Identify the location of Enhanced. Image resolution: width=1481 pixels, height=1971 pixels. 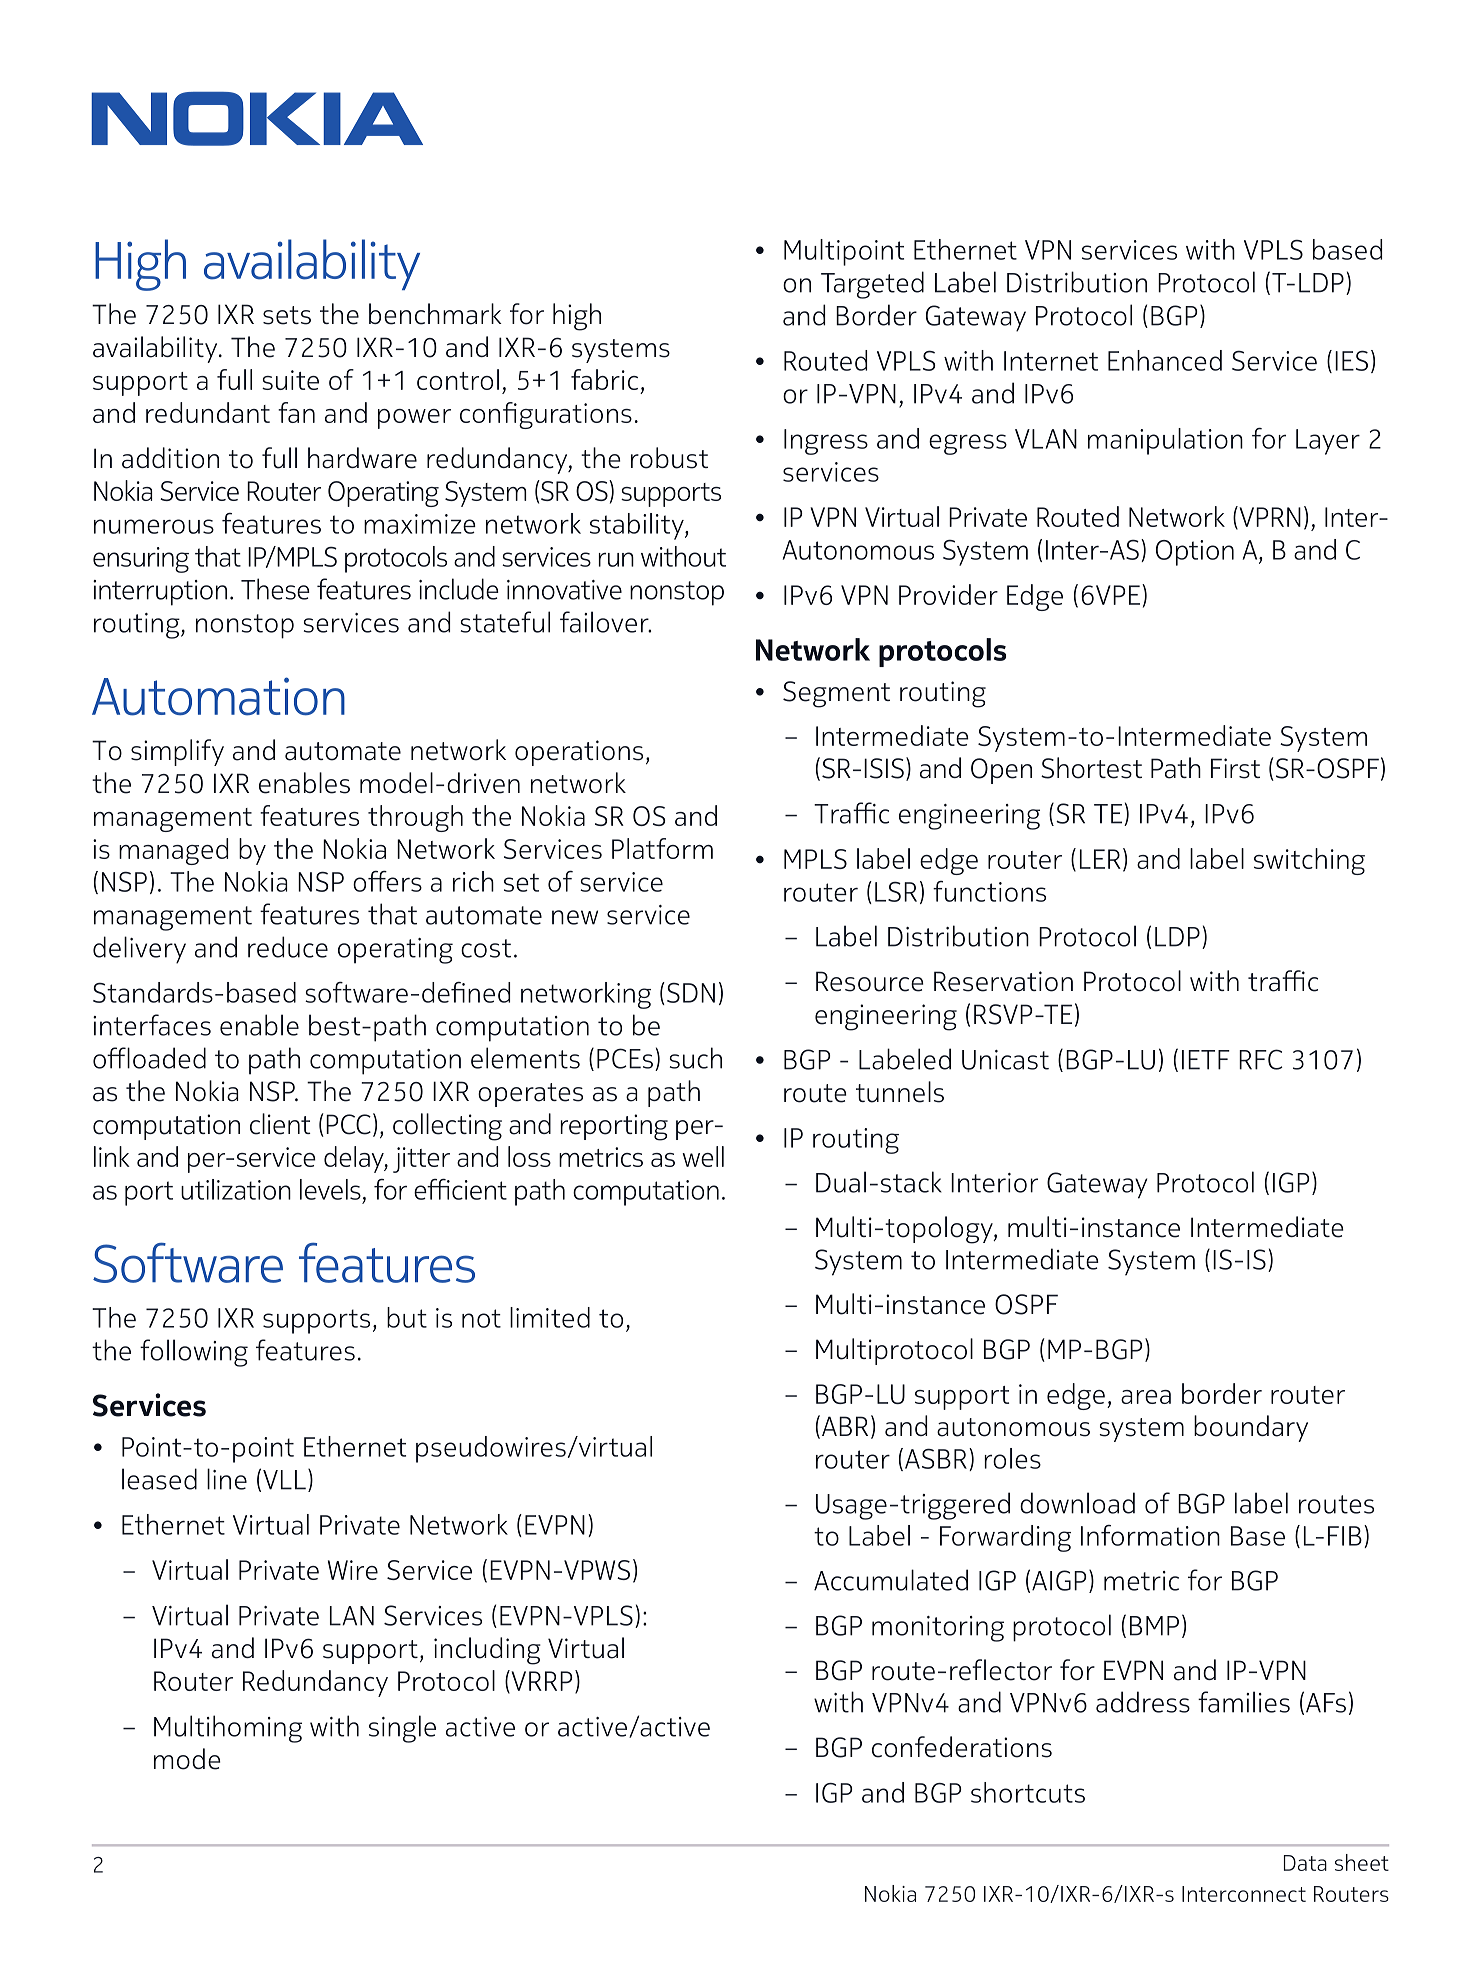
(1165, 360).
